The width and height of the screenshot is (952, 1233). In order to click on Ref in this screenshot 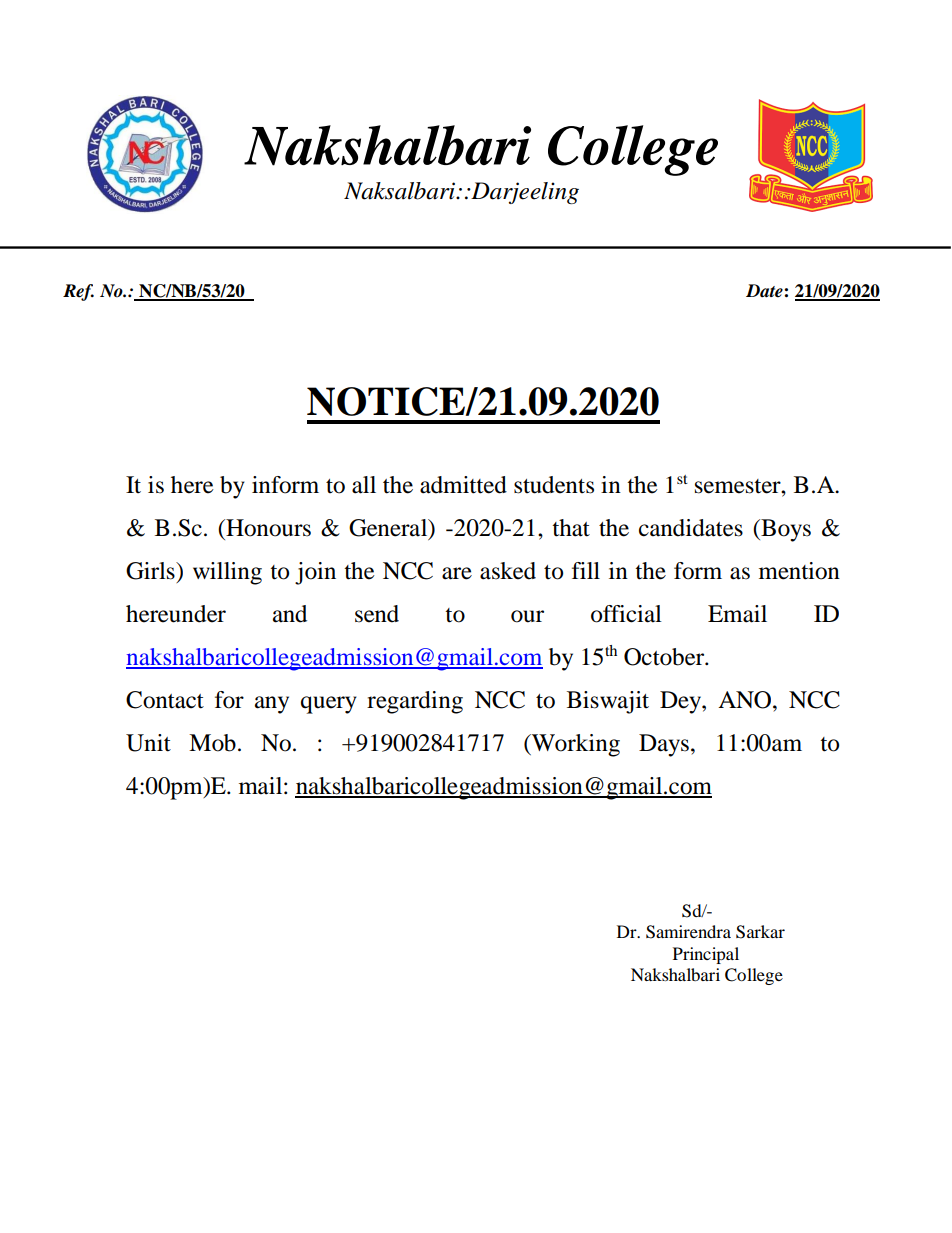, I will do `click(78, 292)`.
